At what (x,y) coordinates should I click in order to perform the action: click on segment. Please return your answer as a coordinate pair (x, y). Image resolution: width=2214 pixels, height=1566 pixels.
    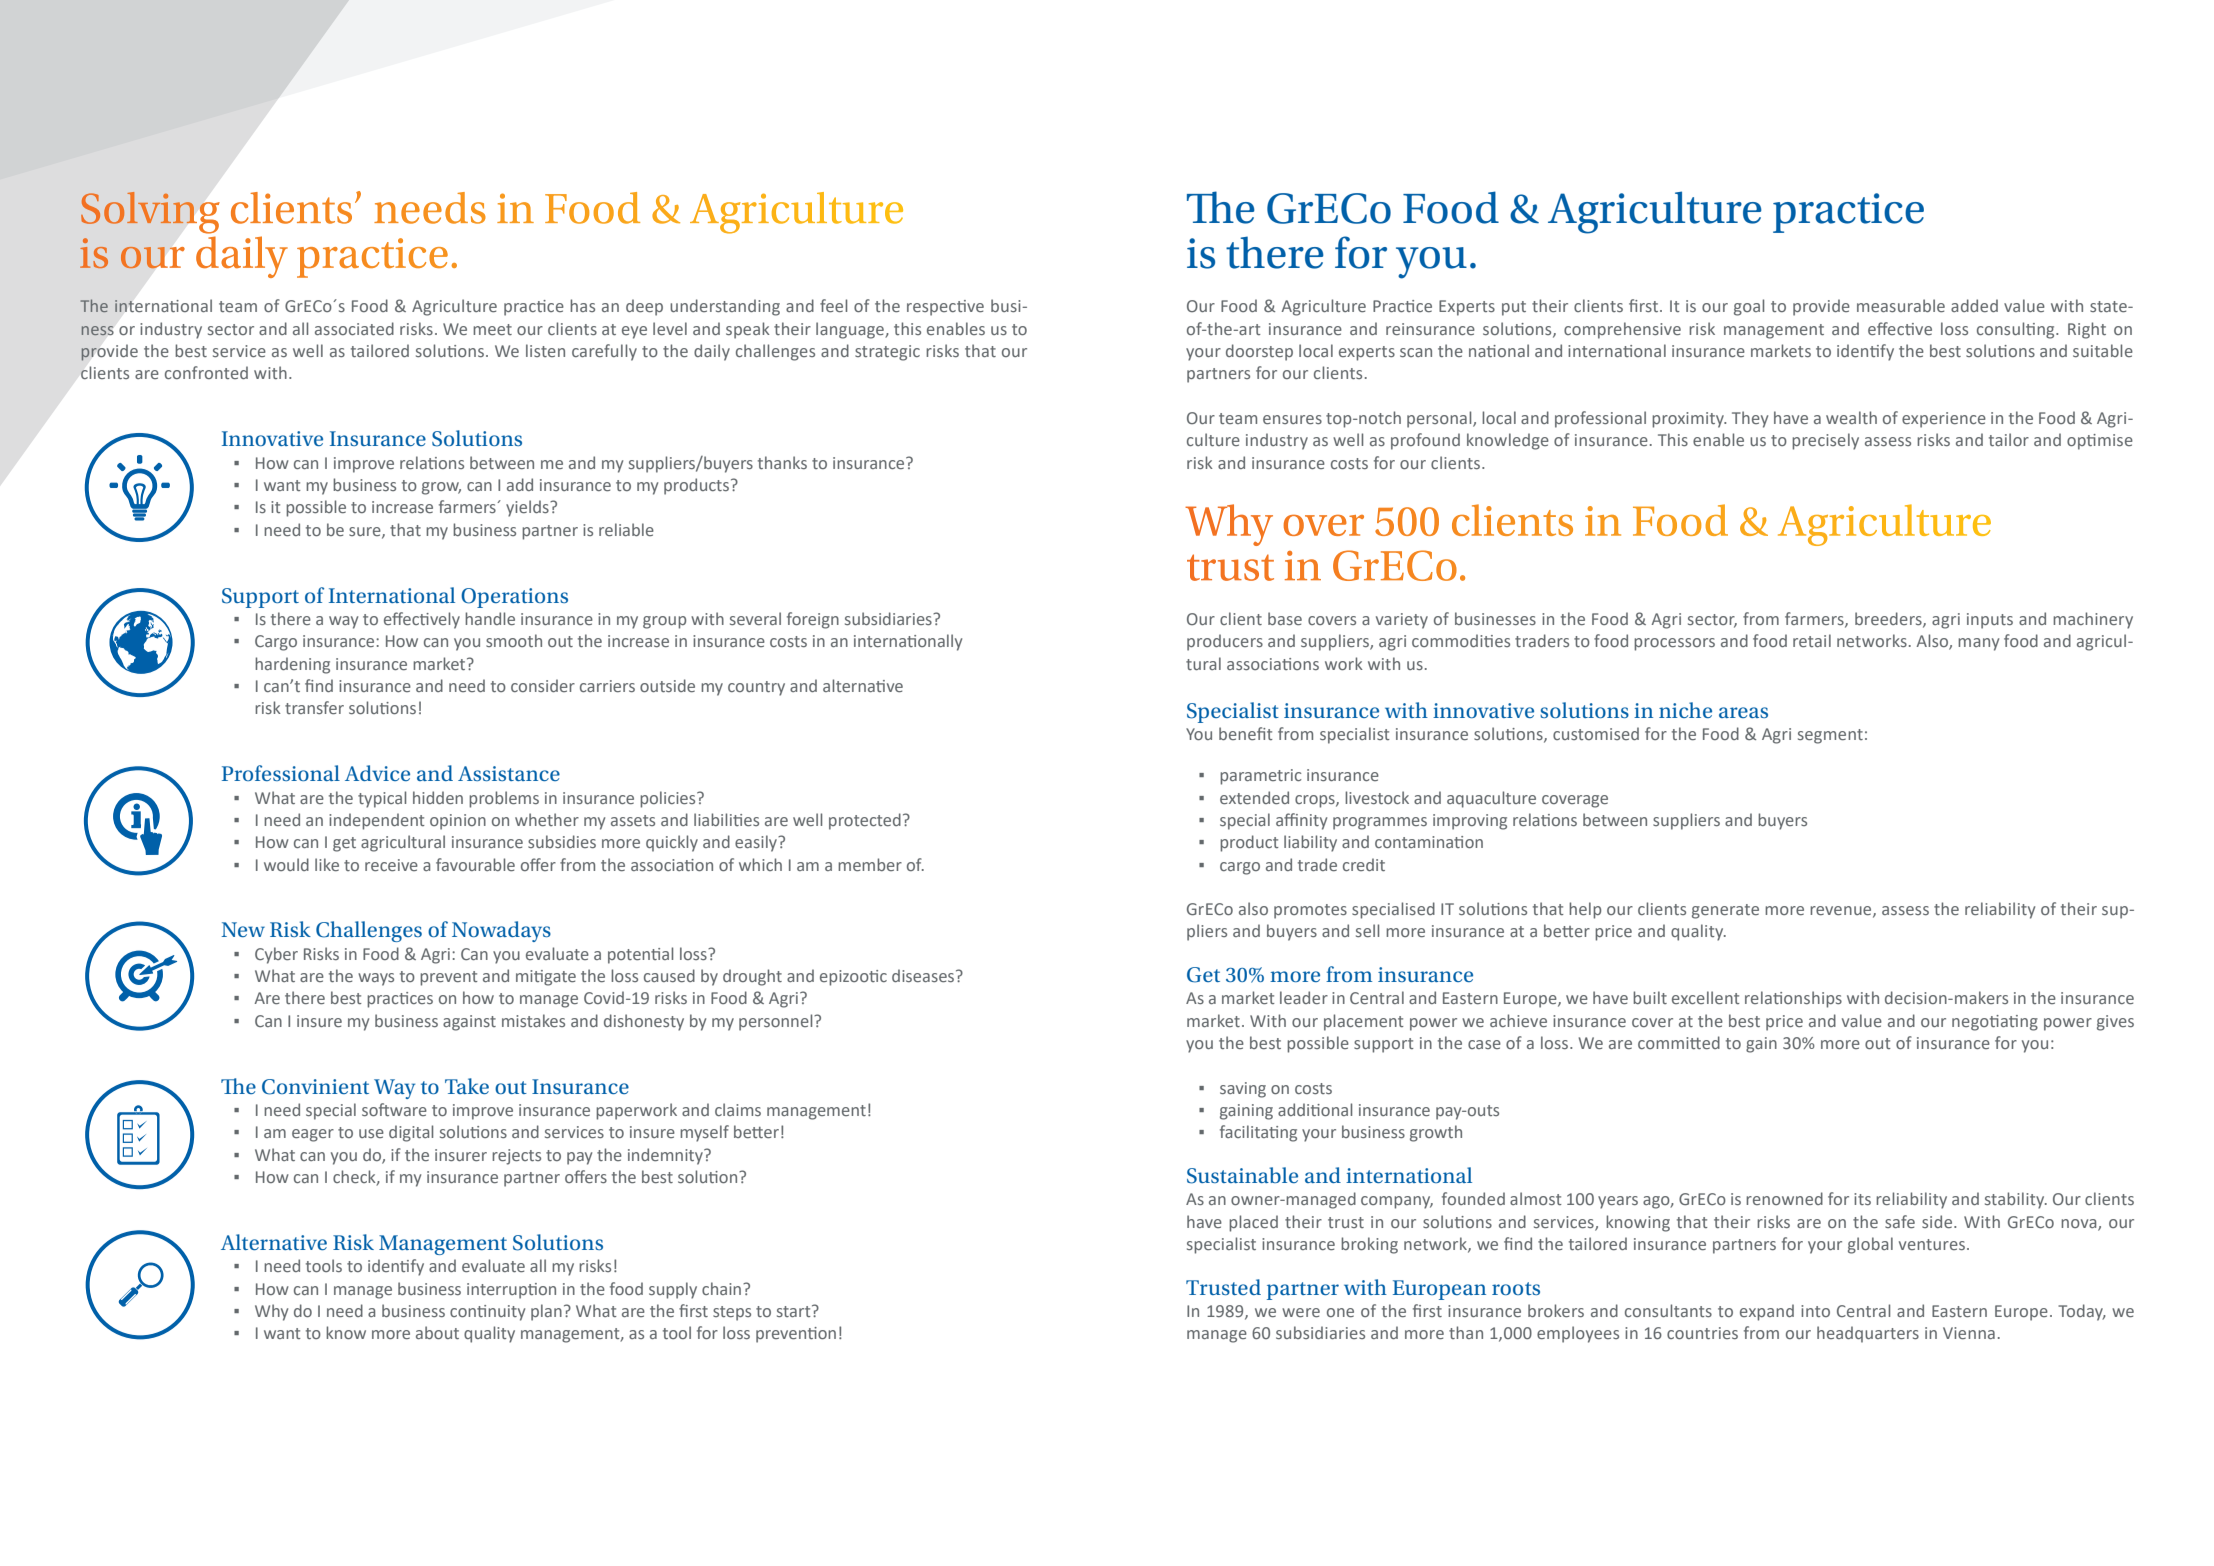
    Looking at the image, I should click on (1830, 736).
